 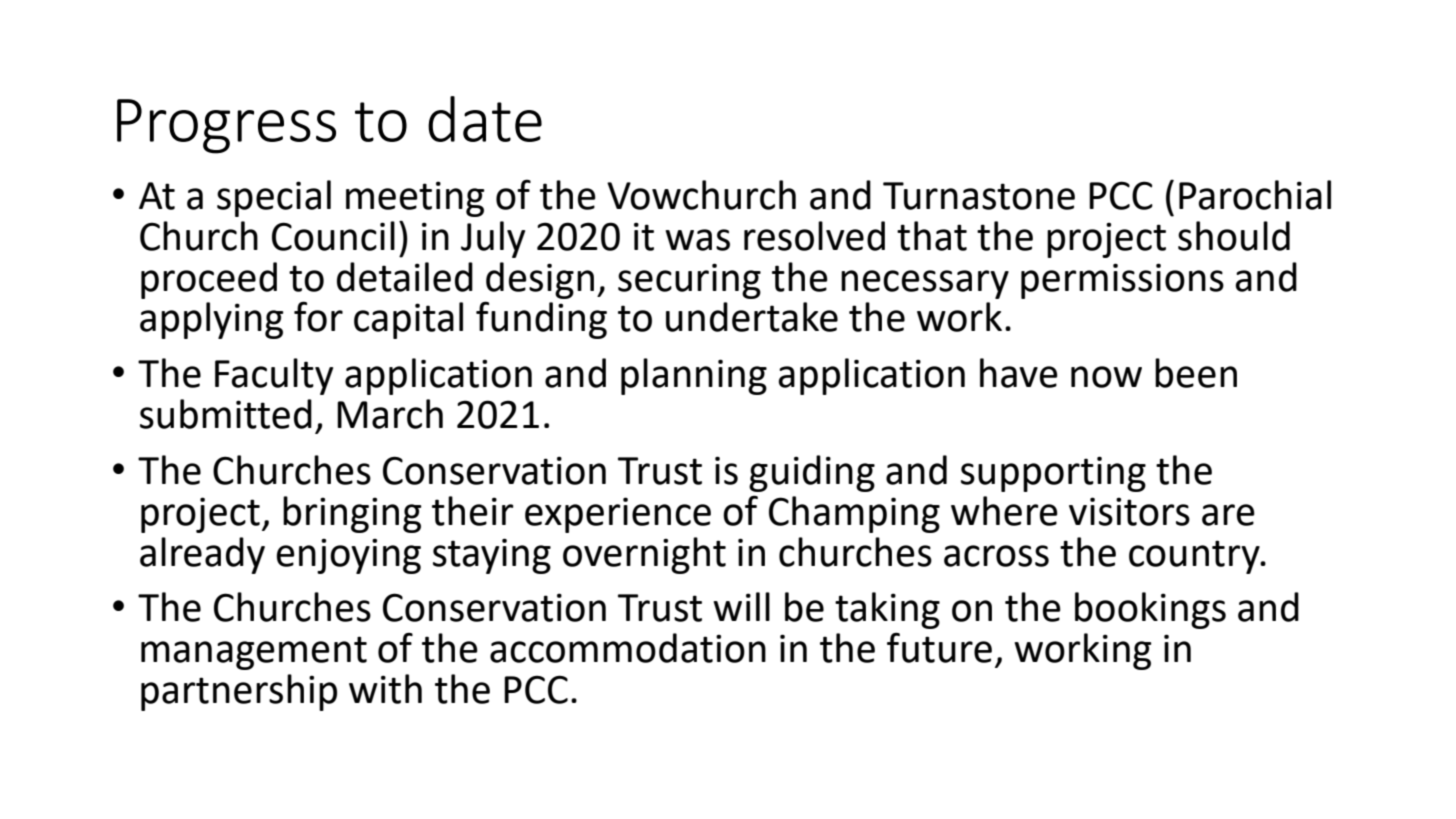 I want to click on with, so click(x=385, y=689).
